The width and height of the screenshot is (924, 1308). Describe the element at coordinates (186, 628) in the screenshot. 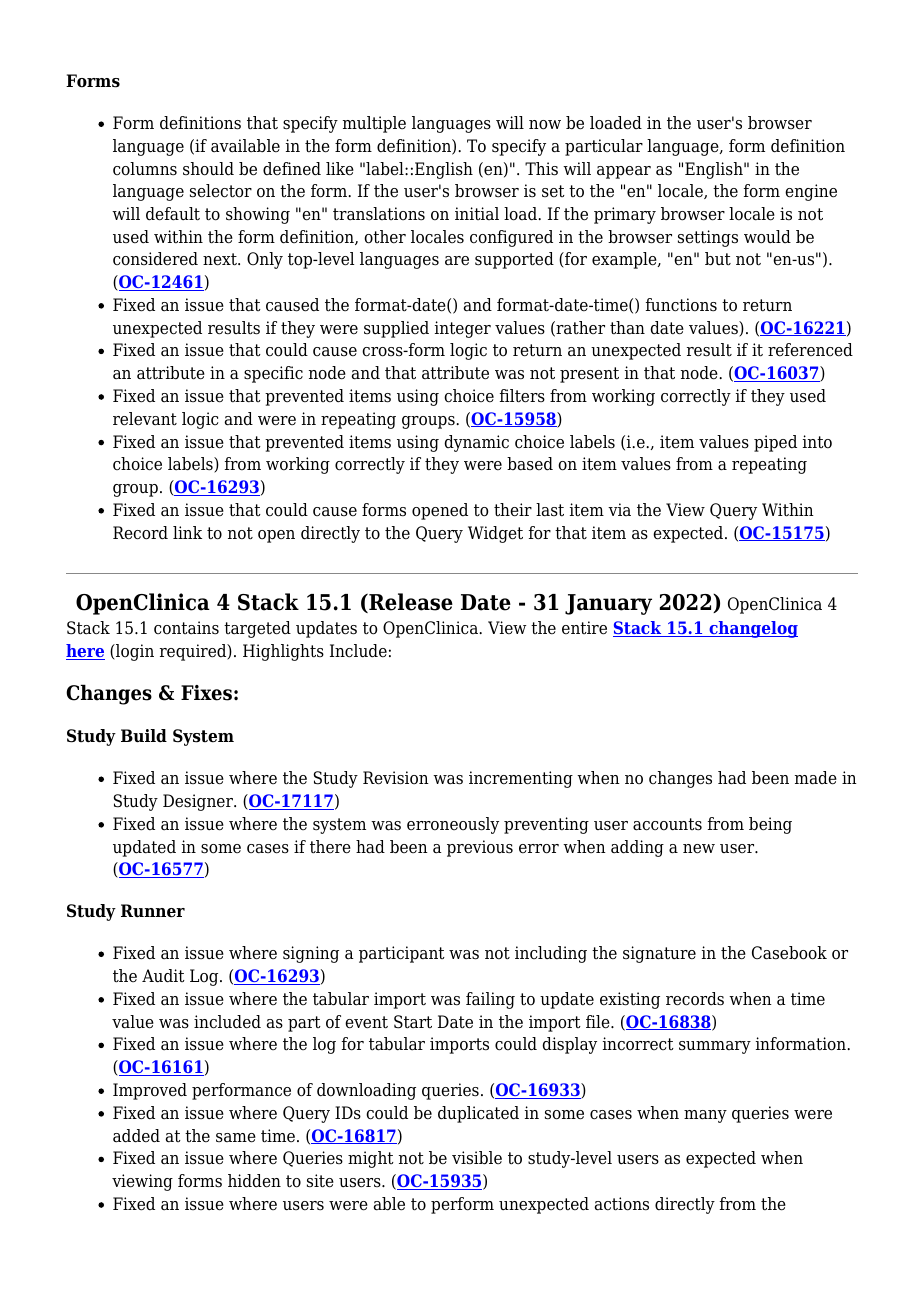

I see `contains` at that location.
